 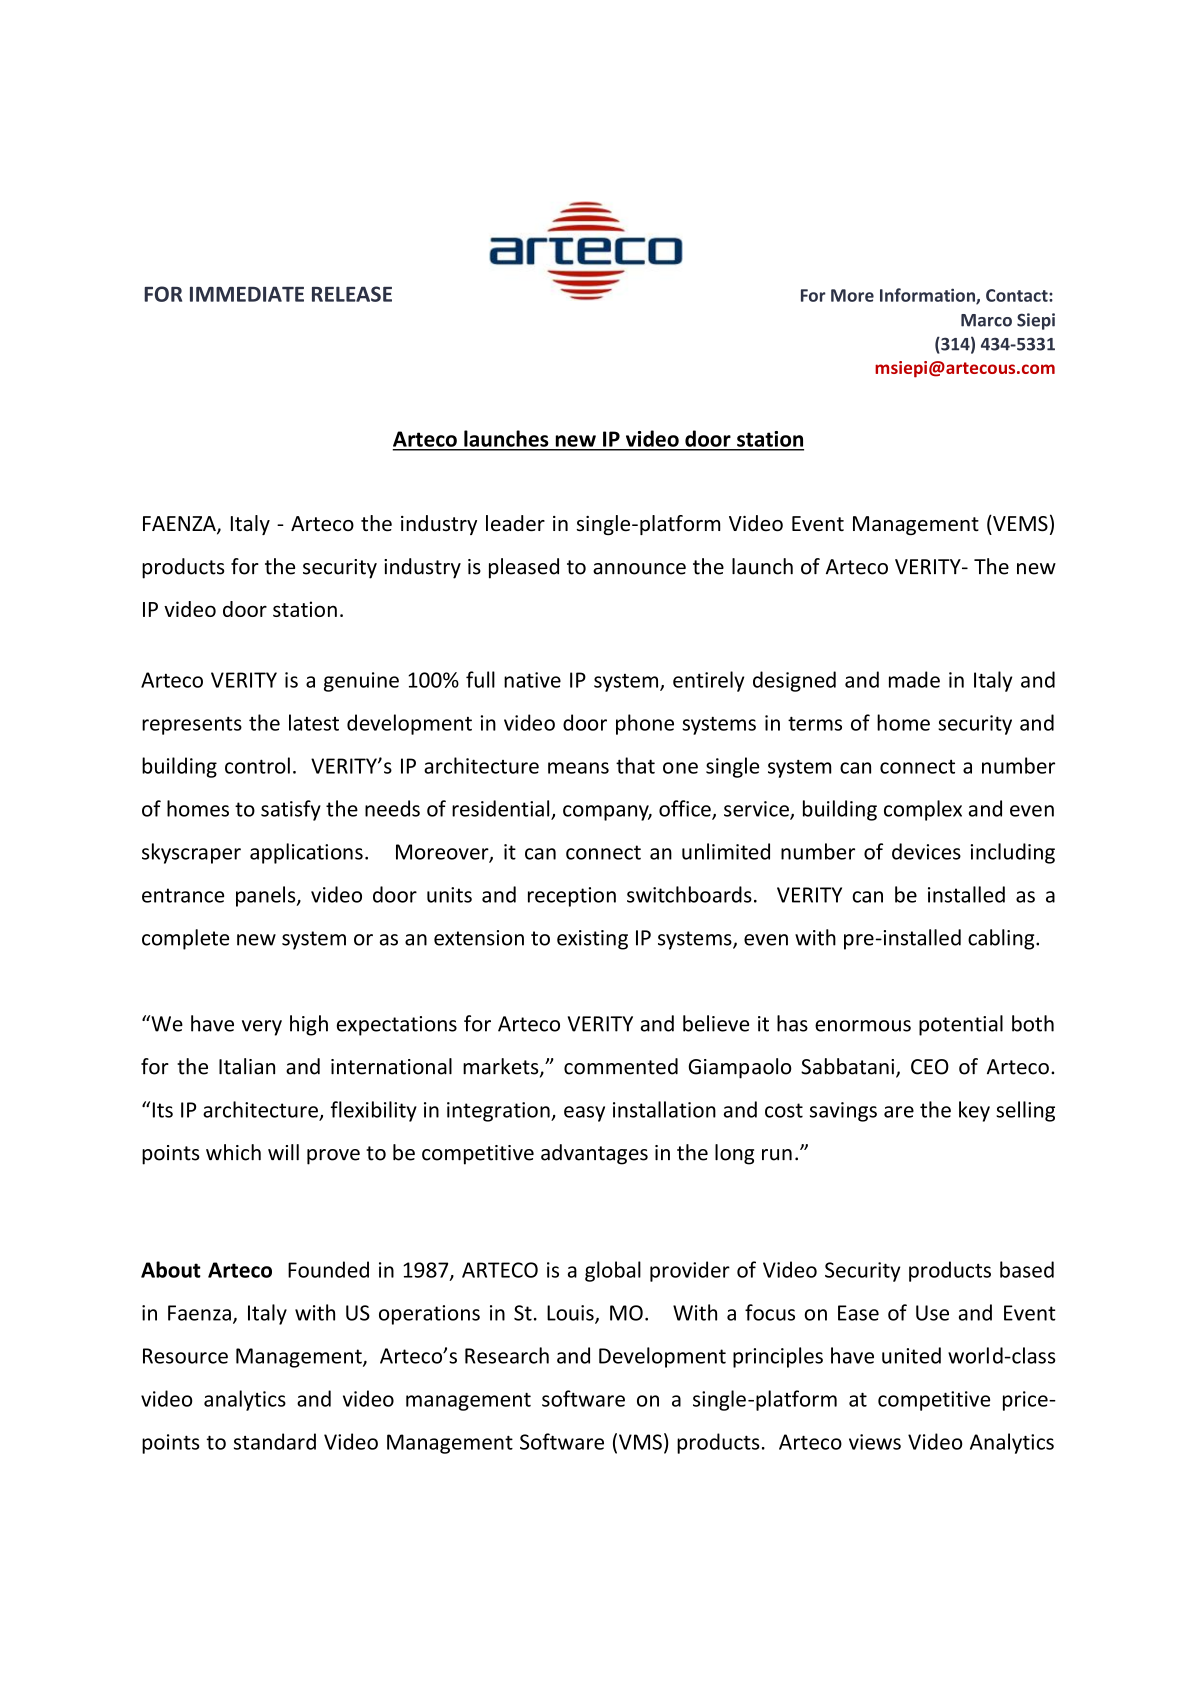 What do you see at coordinates (928, 296) in the page?
I see `Information` at bounding box center [928, 296].
